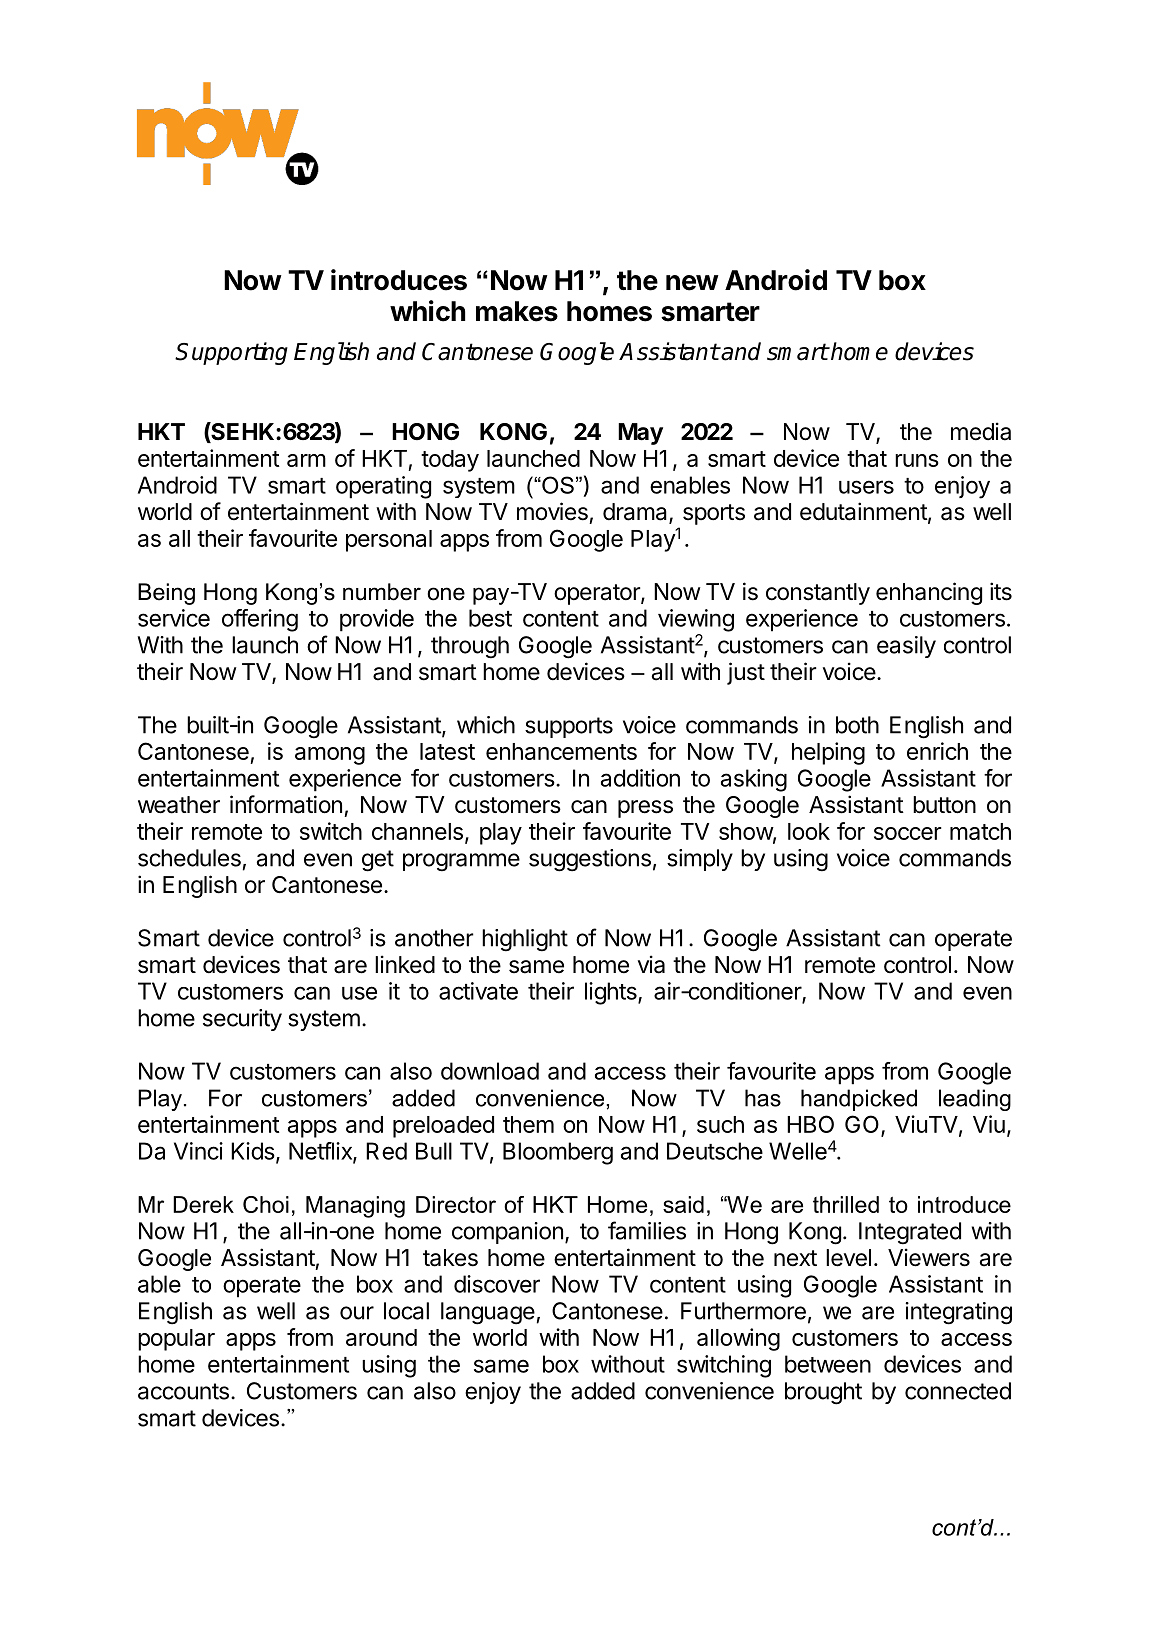 This image has height=1625, width=1149. What do you see at coordinates (906, 647) in the image?
I see `easily` at bounding box center [906, 647].
